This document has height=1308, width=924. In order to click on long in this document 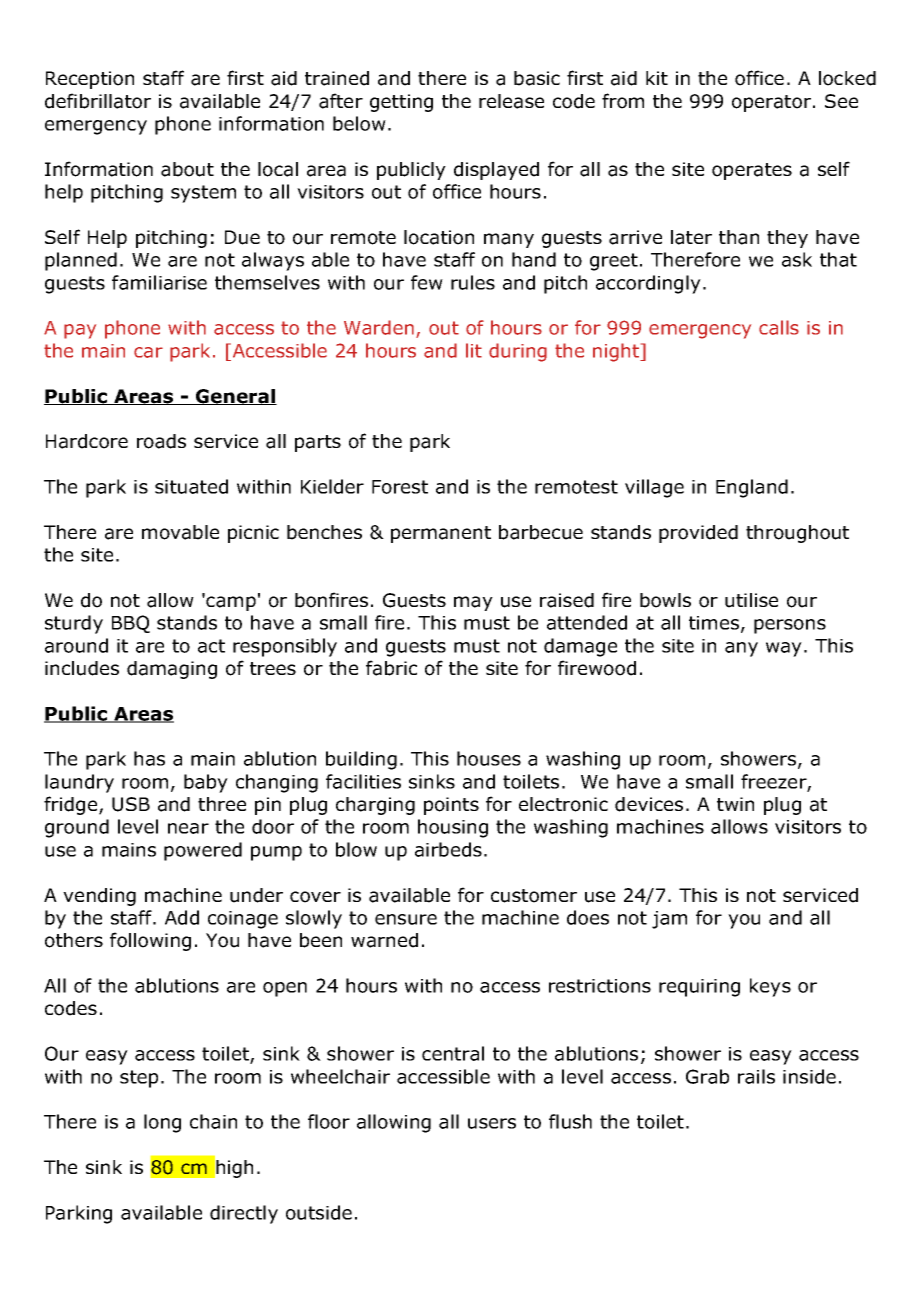, I will do `click(162, 1123)`.
